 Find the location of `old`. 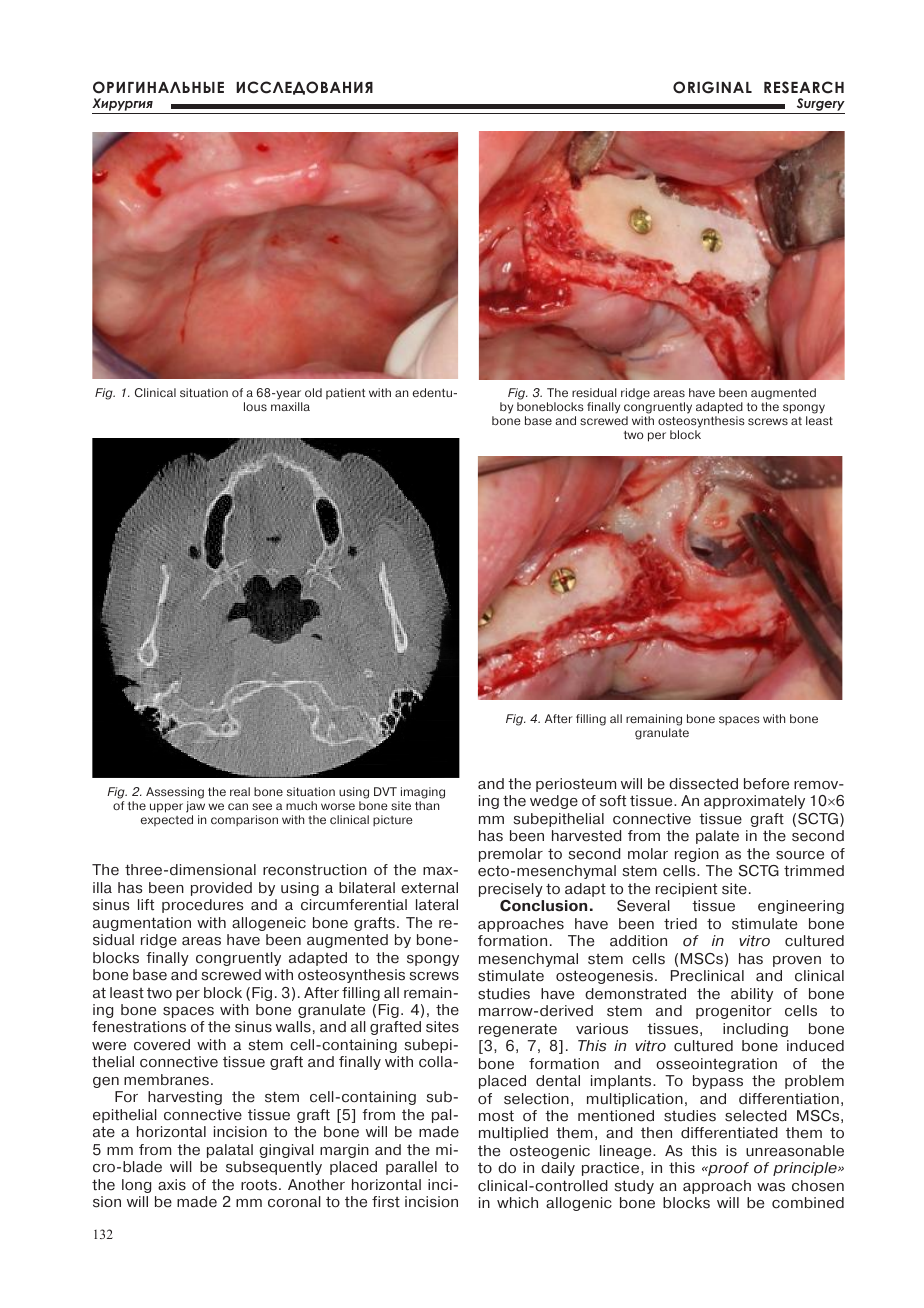

old is located at coordinates (313, 392).
